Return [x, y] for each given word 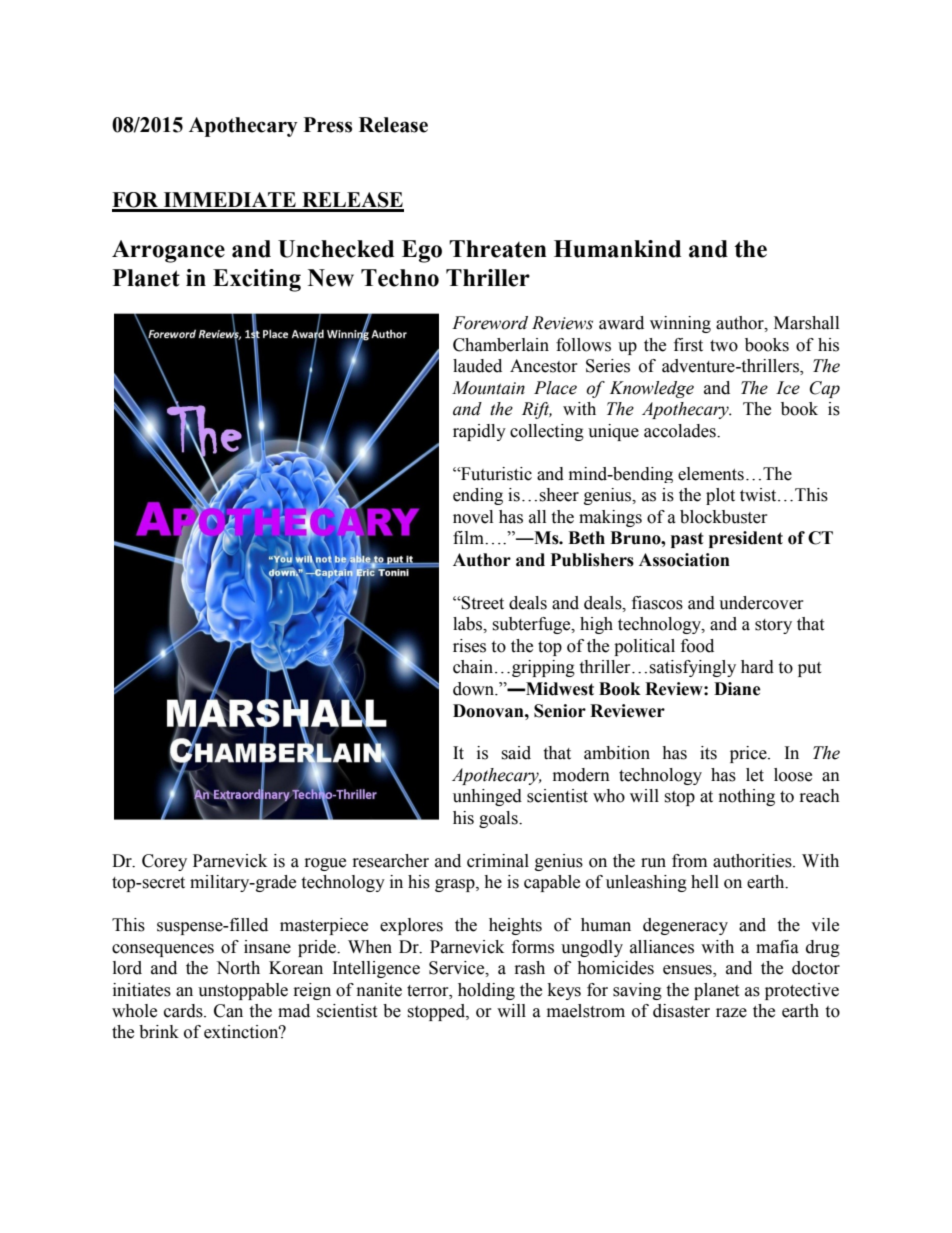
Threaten [498, 249]
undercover [761, 603]
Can [228, 1011]
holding [486, 991]
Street [482, 603]
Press [328, 125]
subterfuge [532, 625]
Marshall [806, 323]
